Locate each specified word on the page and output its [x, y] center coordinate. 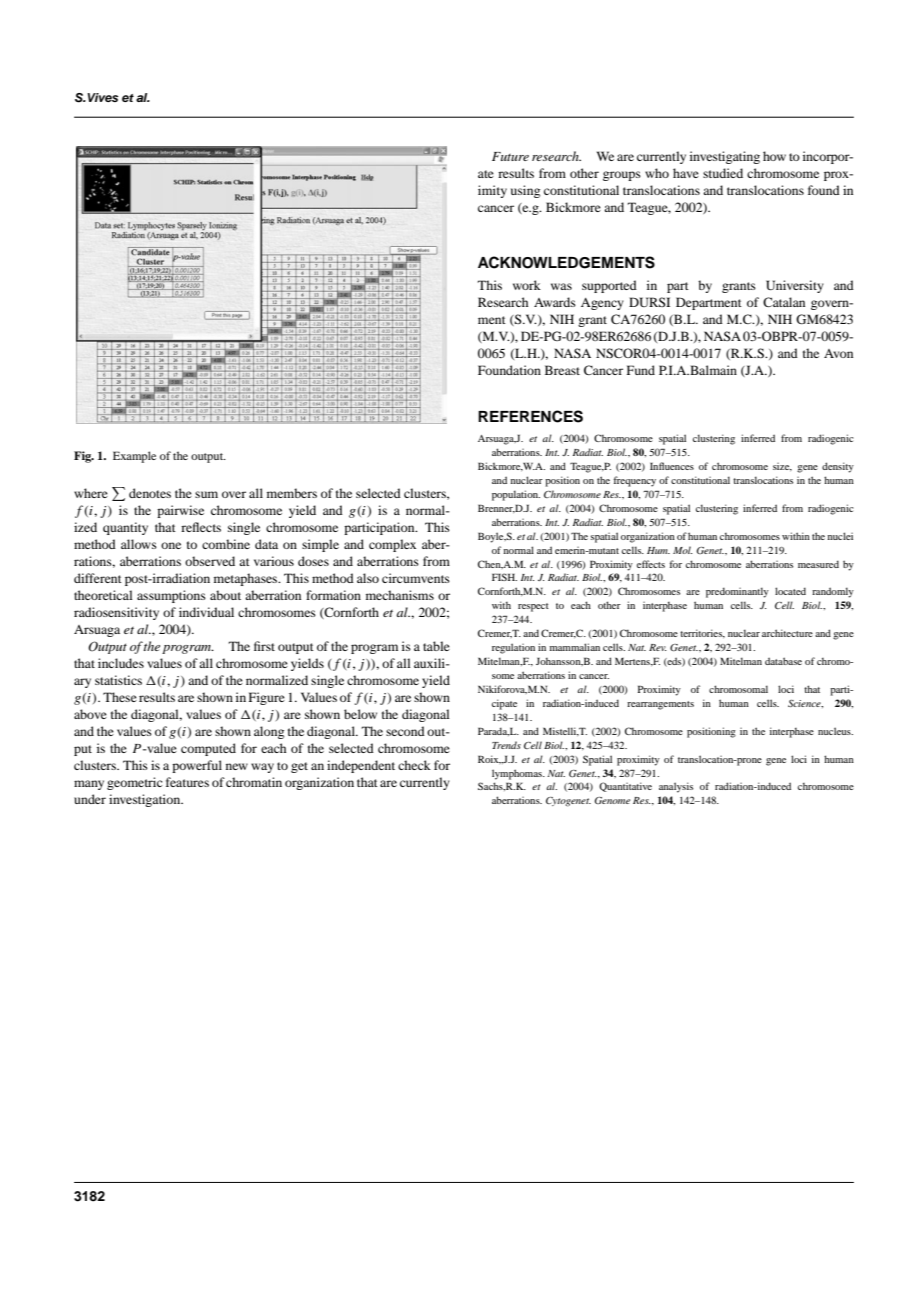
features [187, 782]
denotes [150, 493]
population [516, 495]
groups [622, 176]
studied [723, 173]
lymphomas [518, 774]
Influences [672, 466]
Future [510, 156]
